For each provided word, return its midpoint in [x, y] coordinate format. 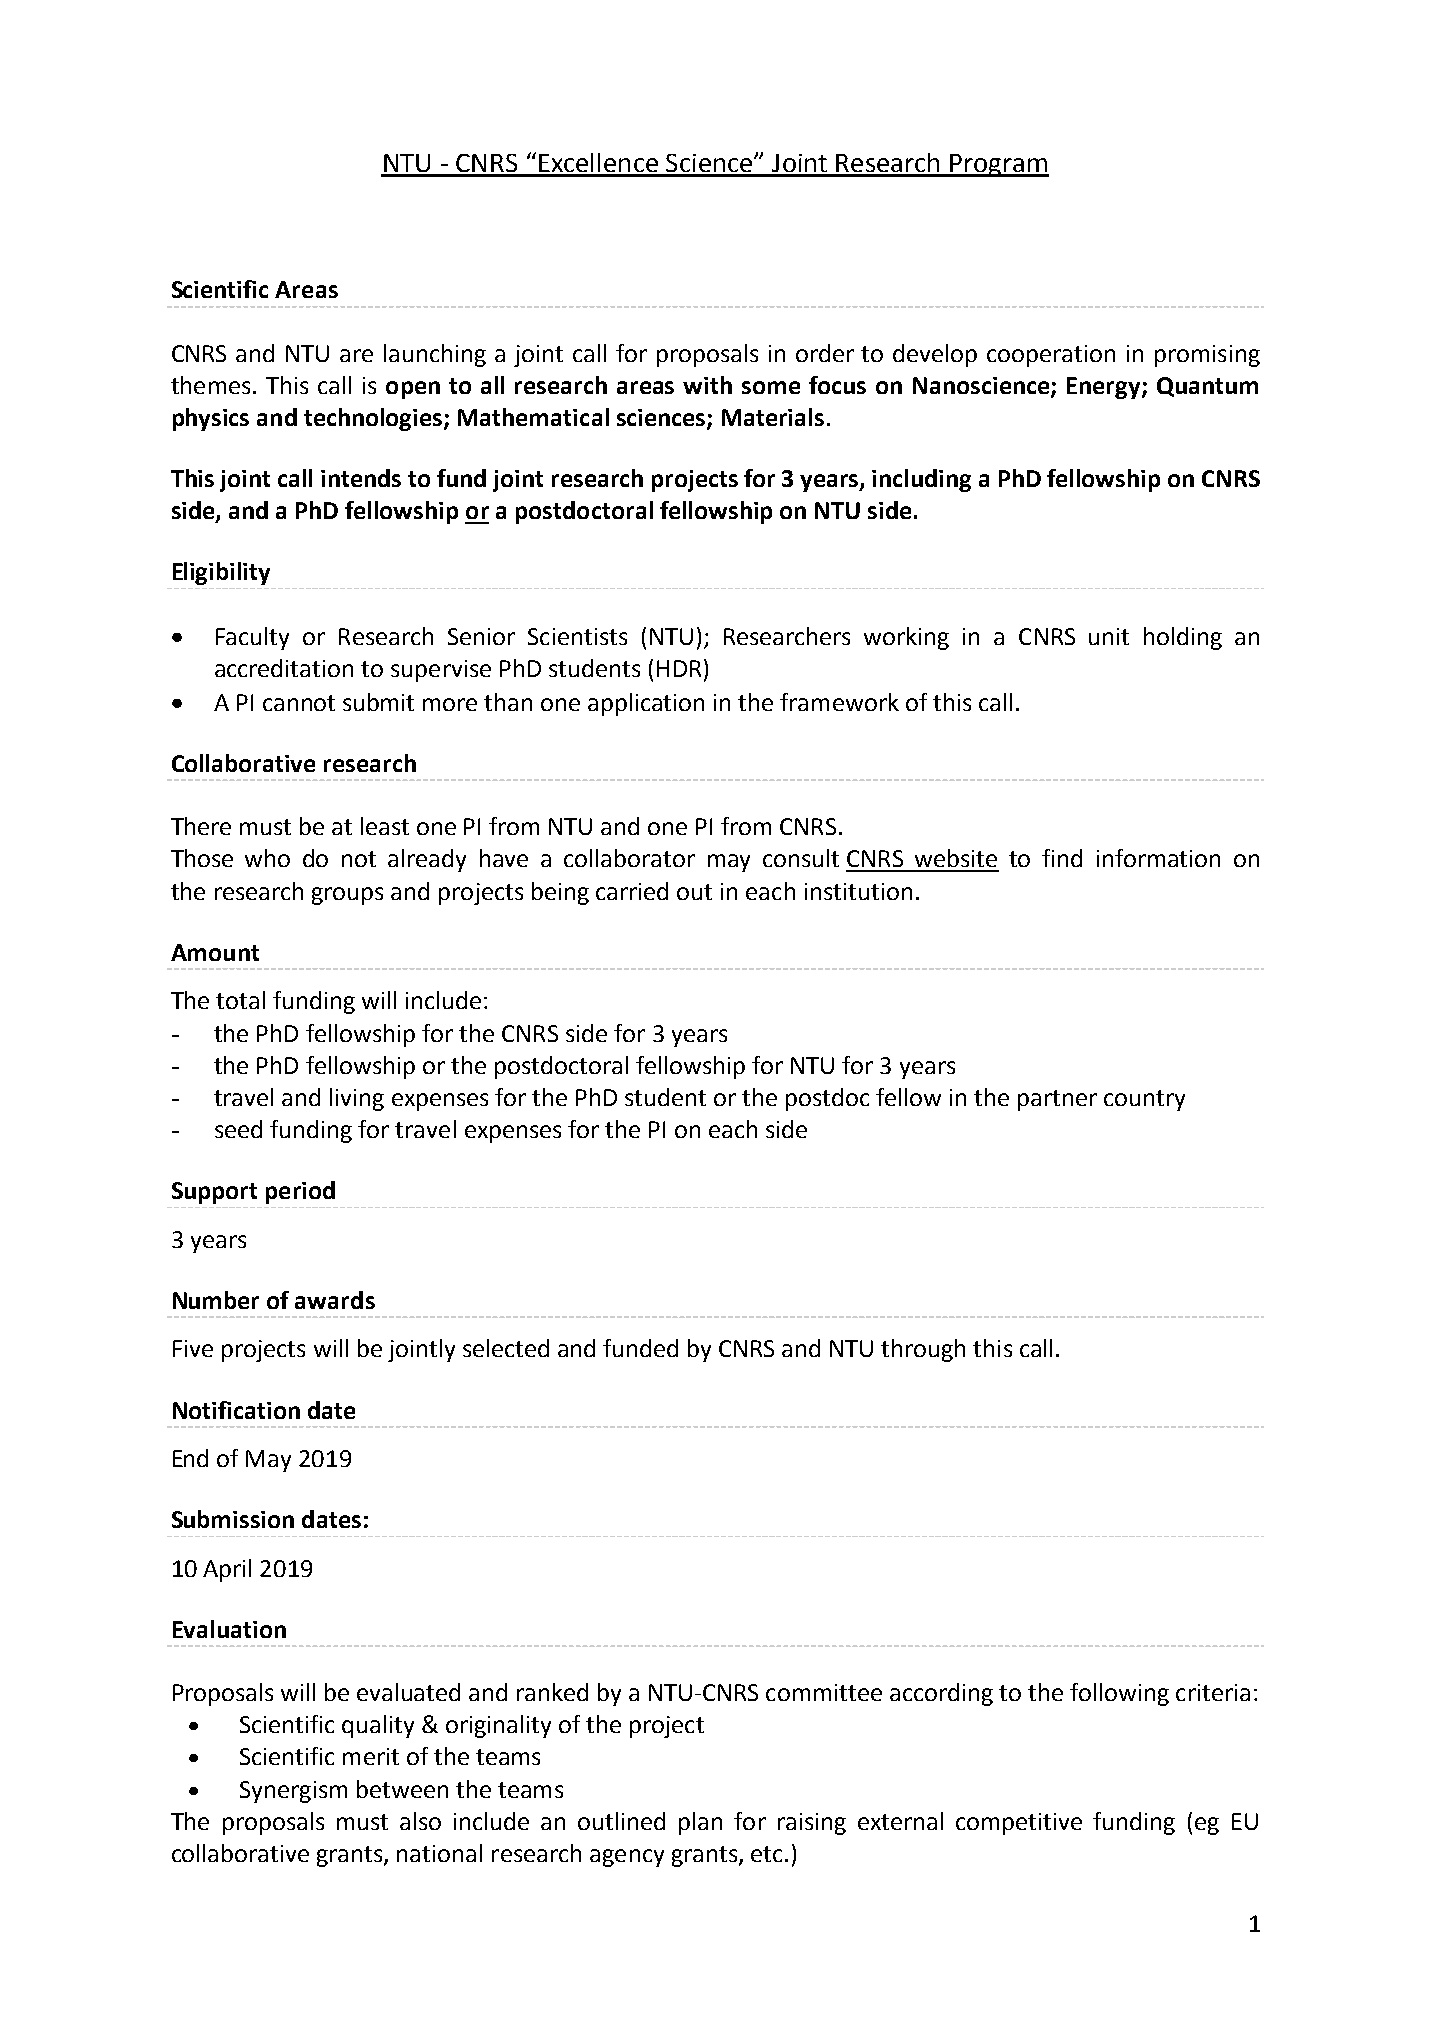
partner [1057, 1100]
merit [371, 1756]
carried [632, 891]
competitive [1019, 1824]
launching [435, 355]
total [240, 1000]
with [707, 385]
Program [998, 165]
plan [700, 1823]
